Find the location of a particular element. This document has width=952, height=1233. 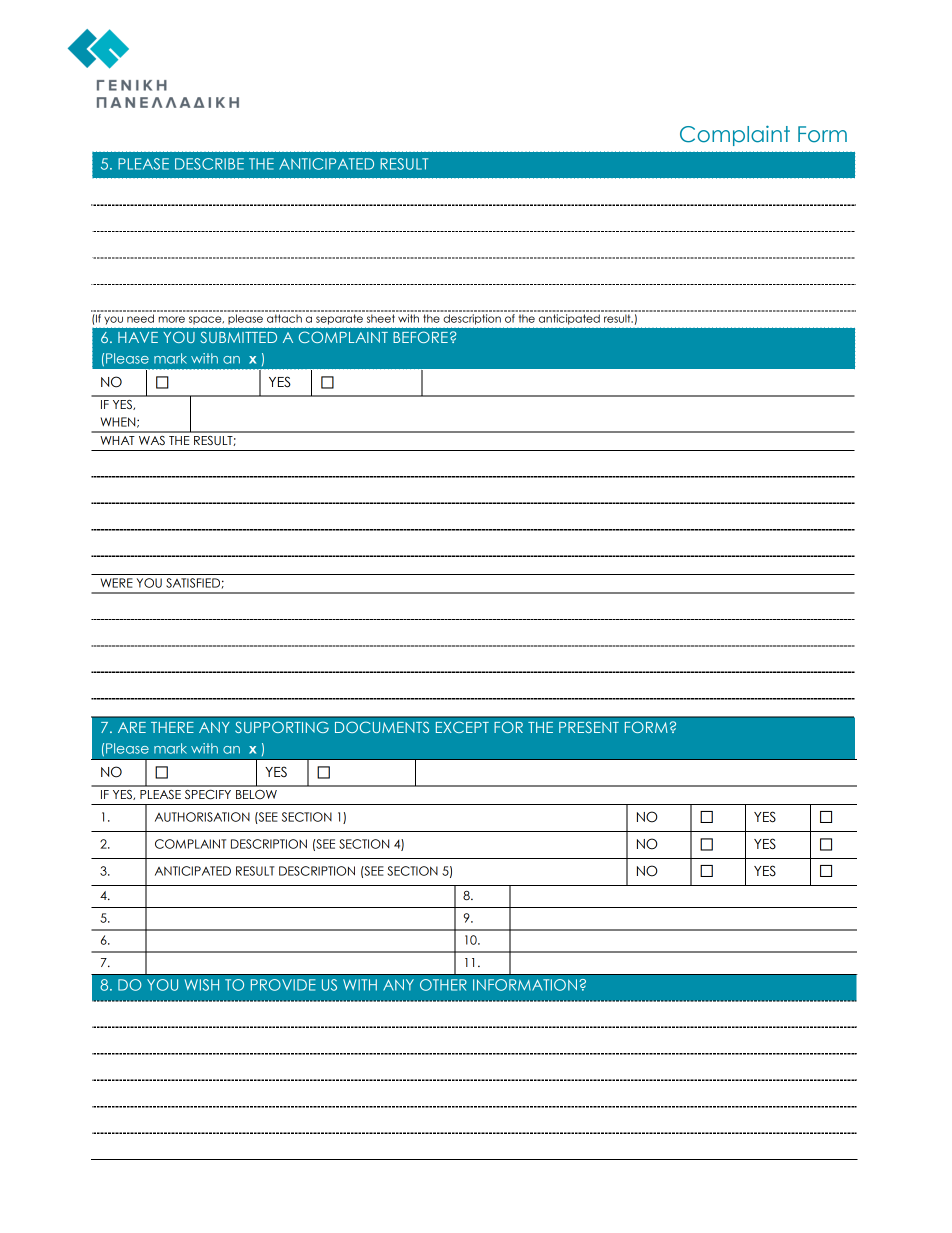

OTHER is located at coordinates (443, 985).
